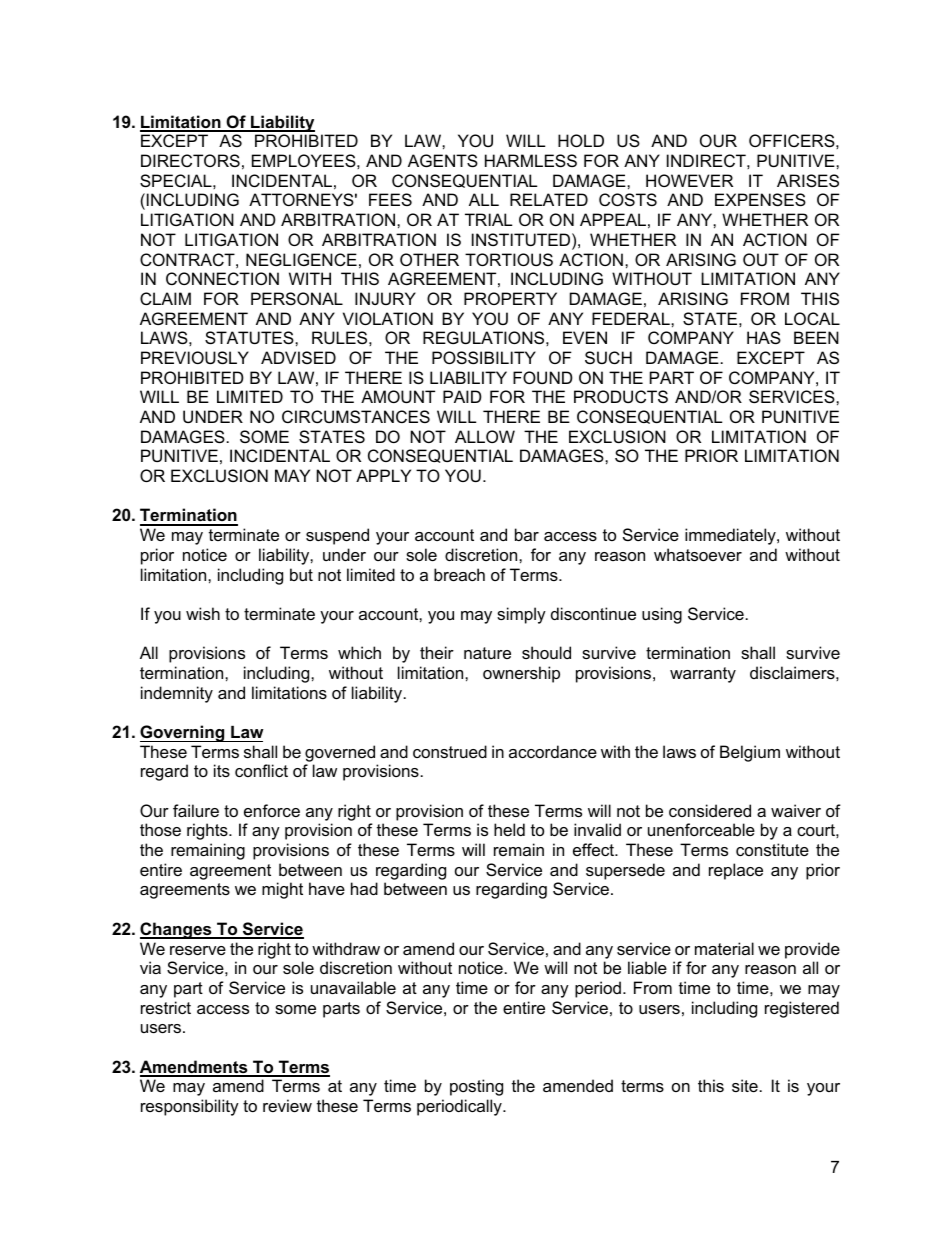  Describe the element at coordinates (190, 160) in the screenshot. I see `DIRECTORS` at that location.
